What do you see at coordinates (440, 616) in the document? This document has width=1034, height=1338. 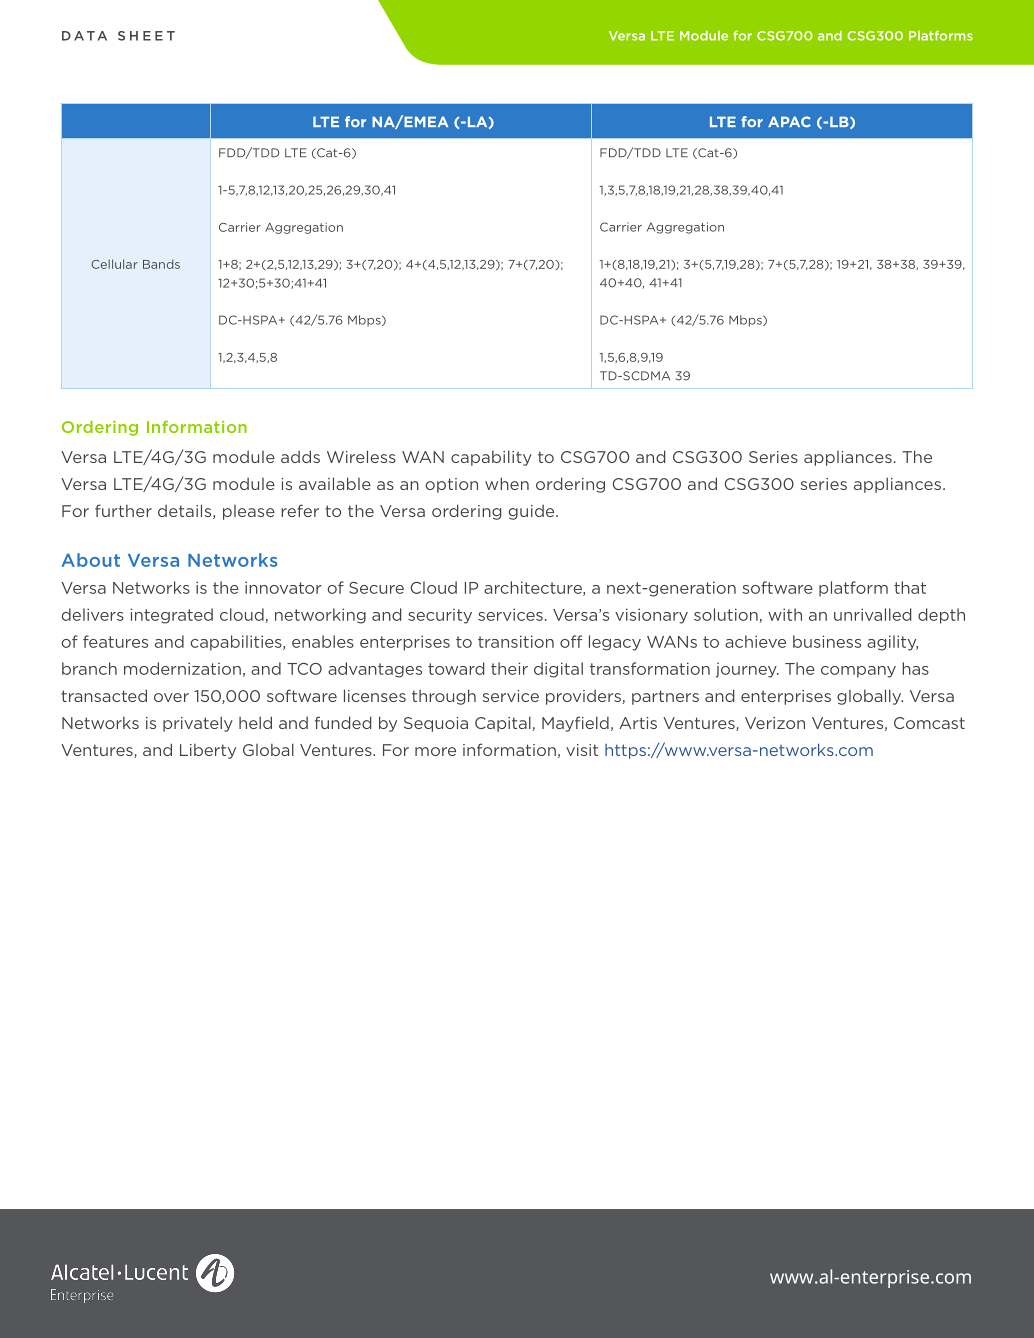 I see `security` at bounding box center [440, 616].
